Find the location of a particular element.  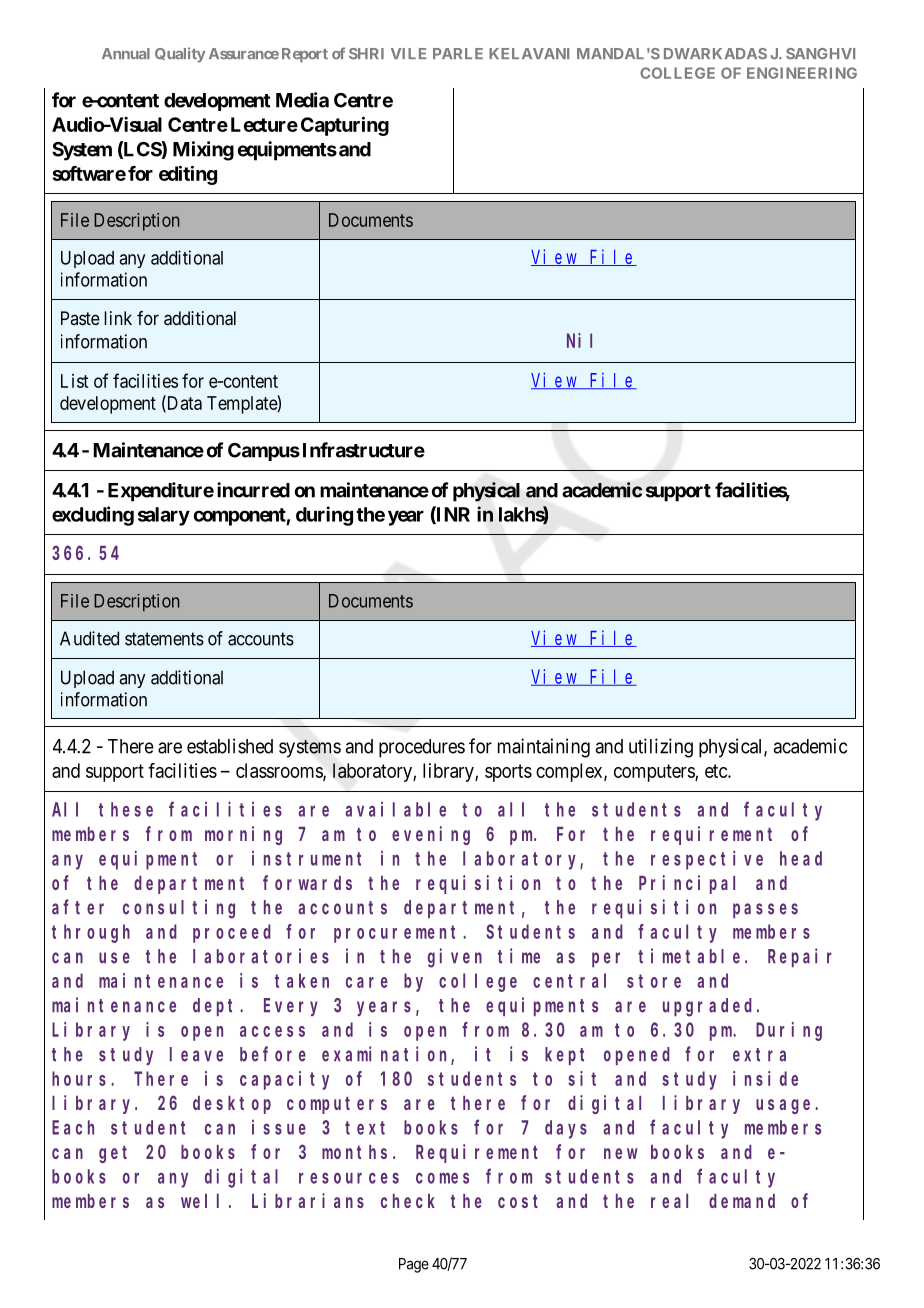

check is located at coordinates (408, 1201).
